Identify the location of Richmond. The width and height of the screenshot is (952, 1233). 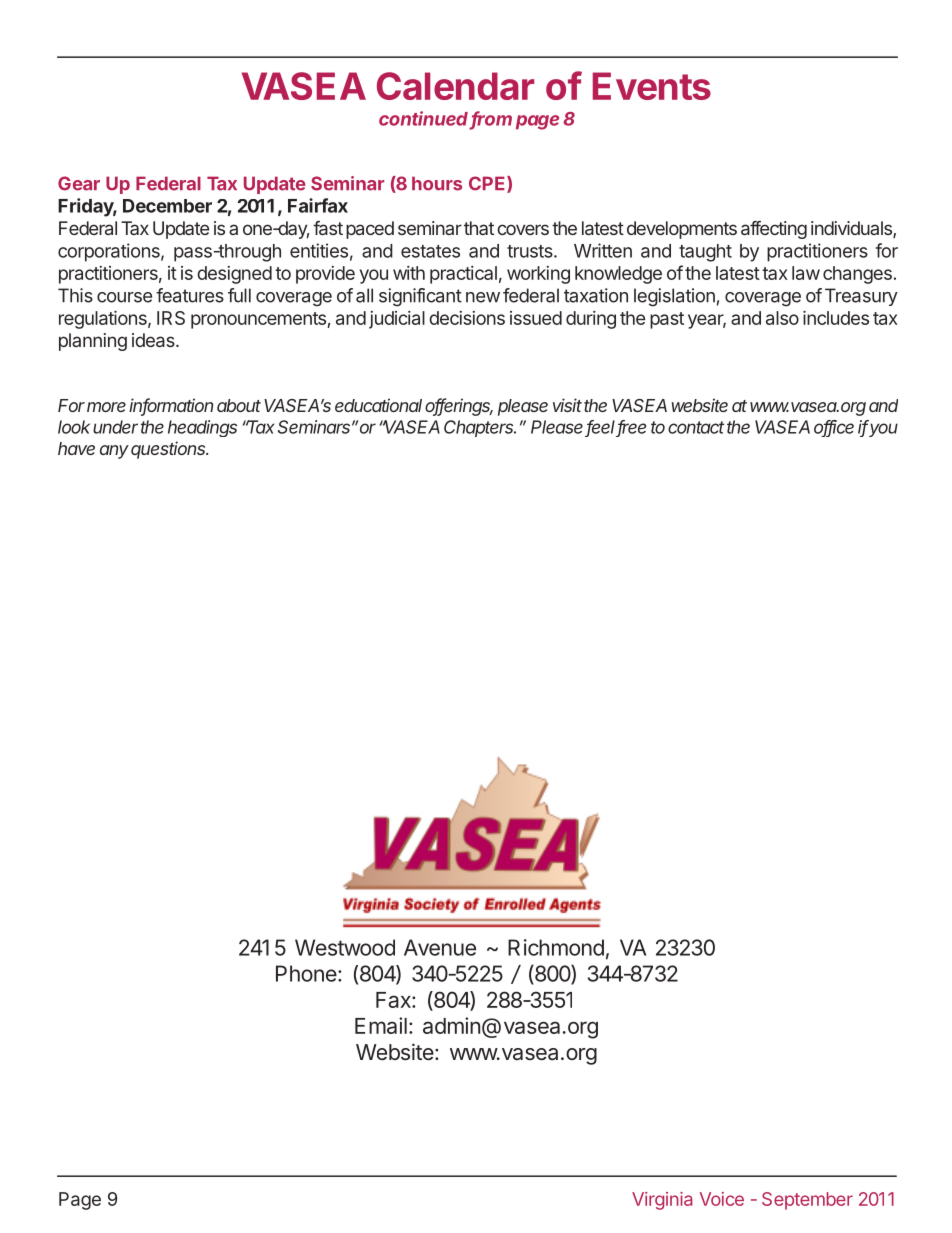
(556, 947).
